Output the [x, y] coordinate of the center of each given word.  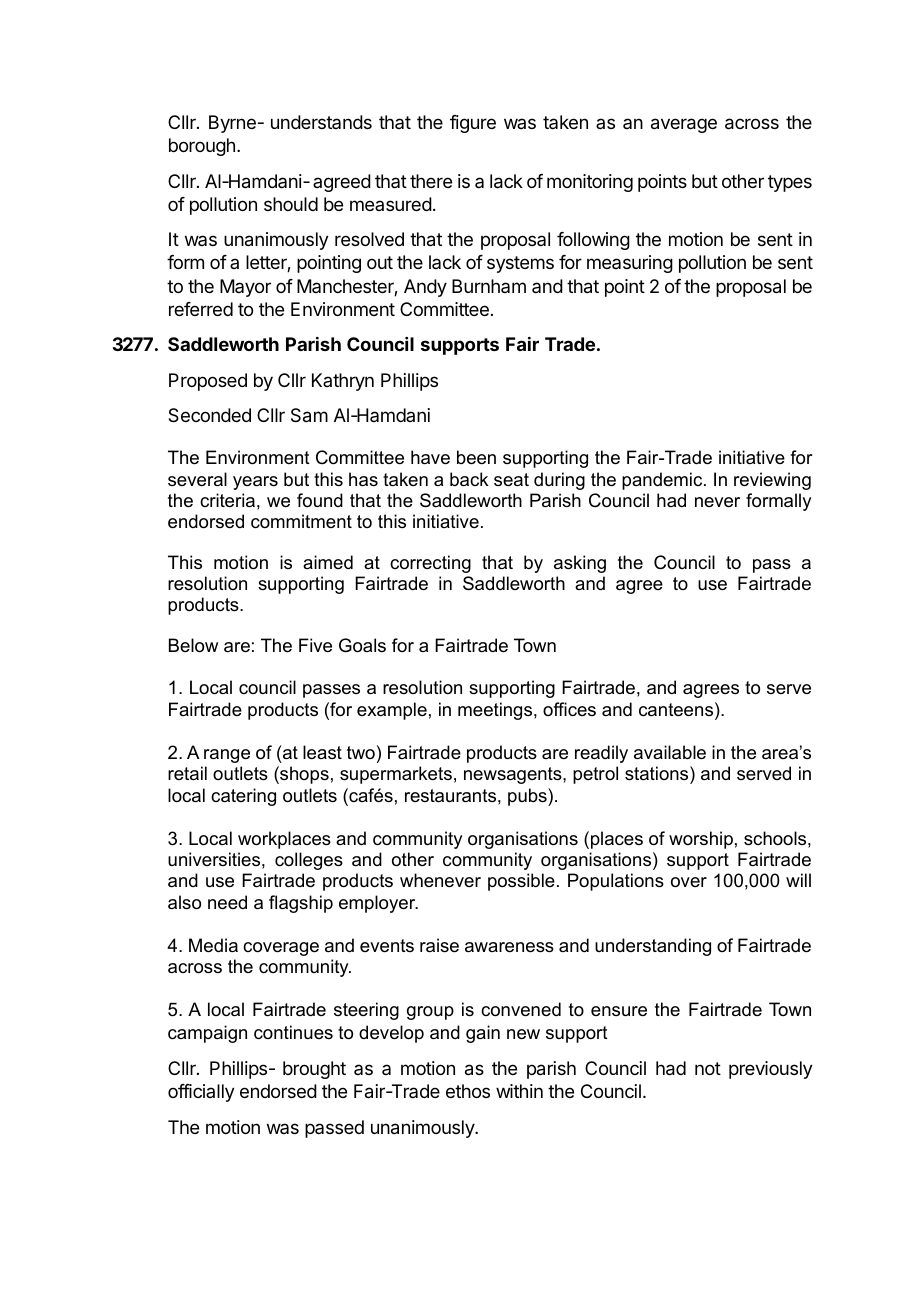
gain [483, 1034]
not [708, 1068]
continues [293, 1032]
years [255, 483]
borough [202, 147]
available [670, 752]
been [476, 457]
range [227, 756]
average [684, 125]
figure [473, 124]
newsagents [514, 775]
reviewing [772, 481]
